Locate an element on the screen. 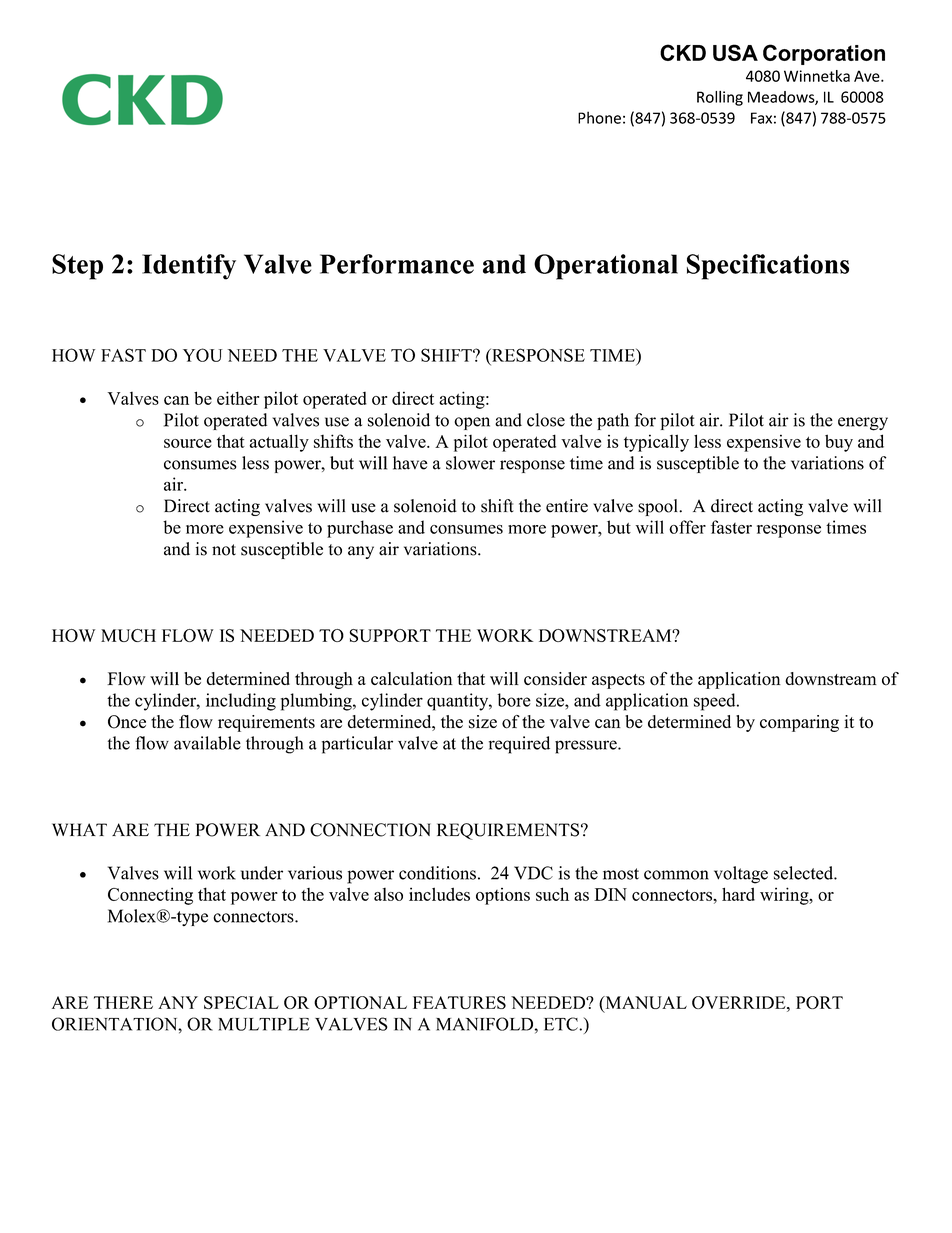 The image size is (952, 1233). entire is located at coordinates (567, 506).
